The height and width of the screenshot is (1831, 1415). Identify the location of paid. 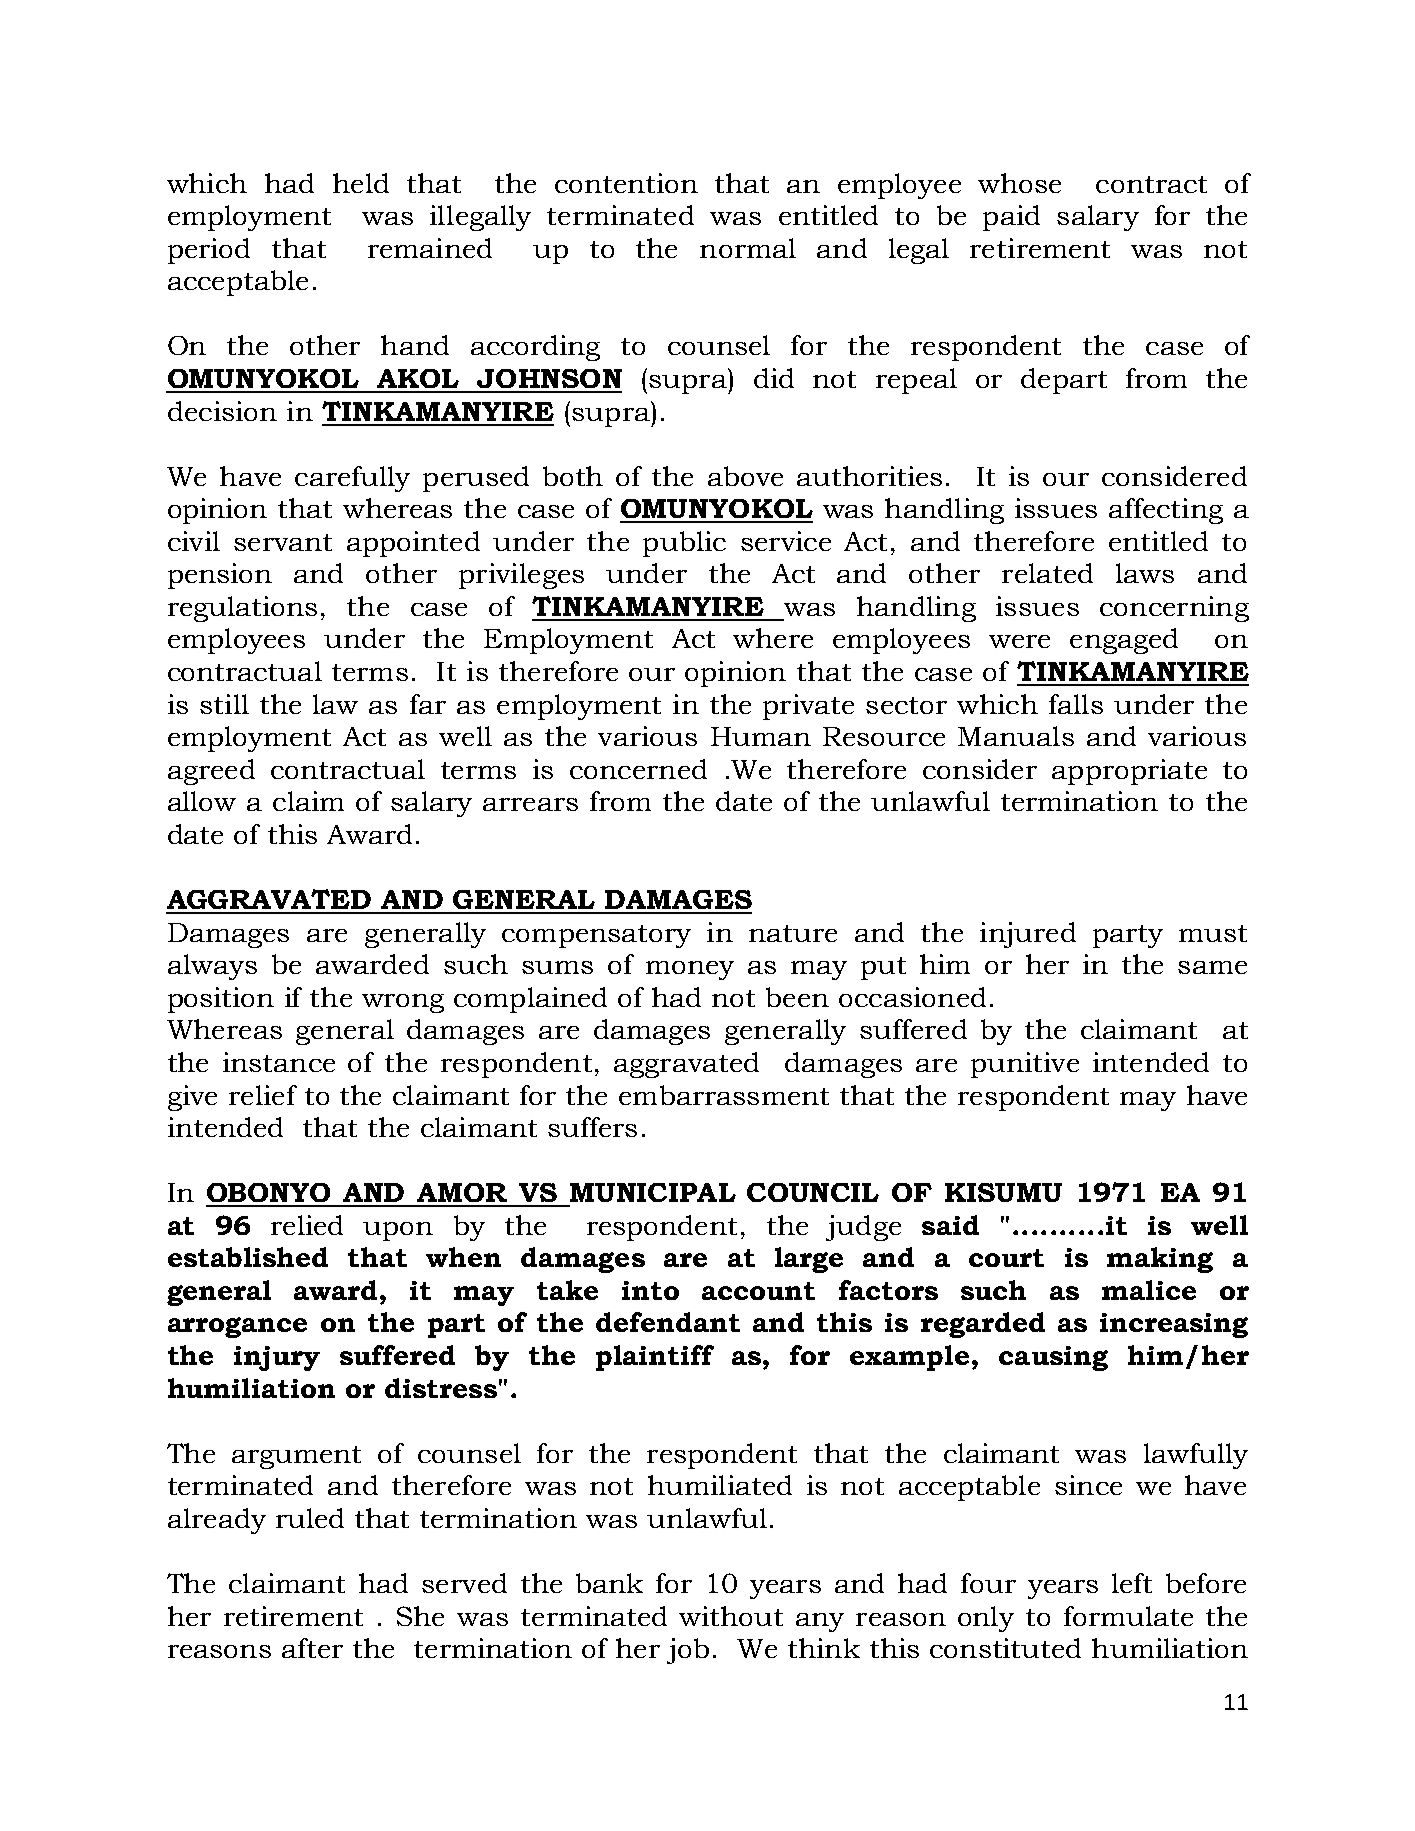
(1011, 218).
